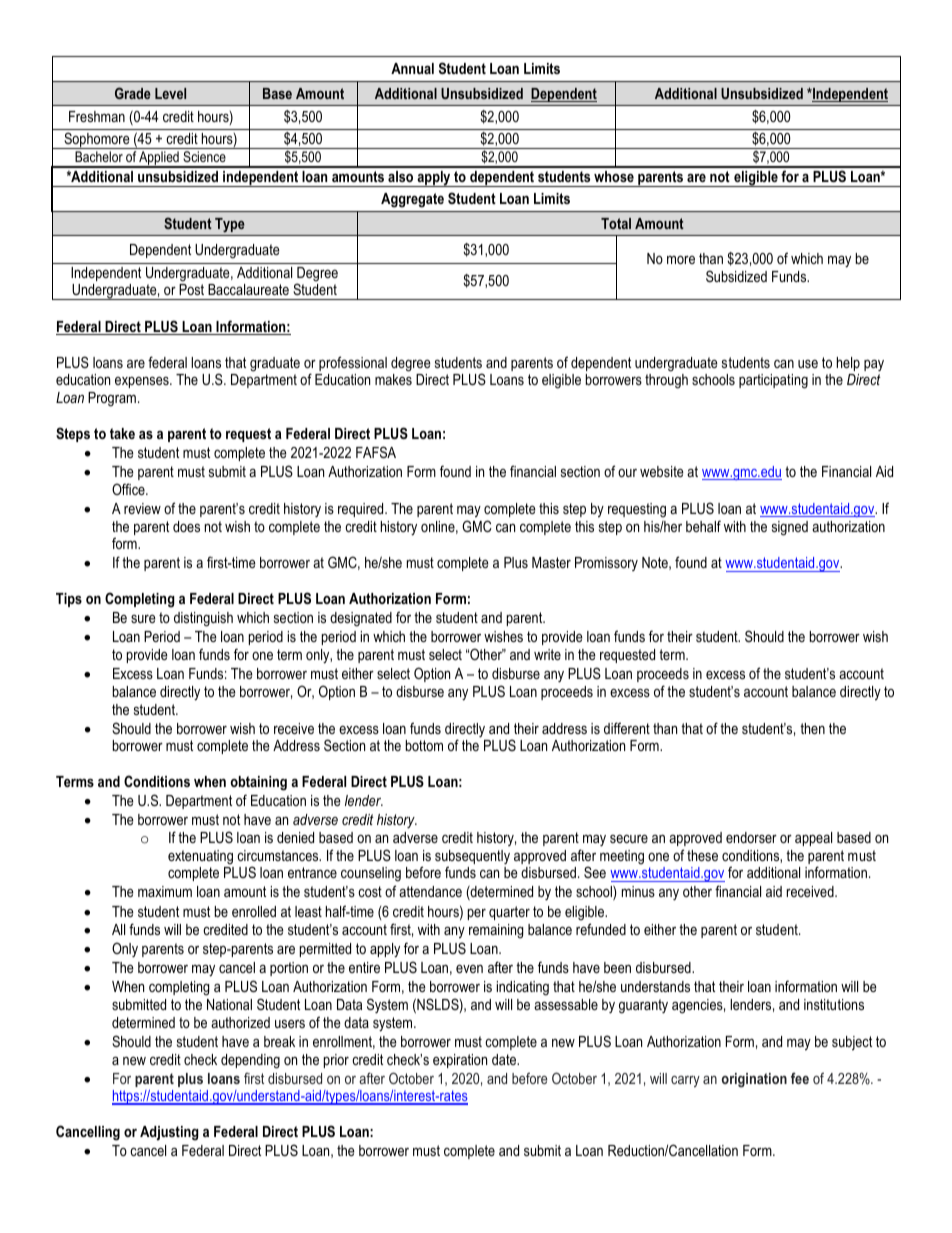 The image size is (952, 1233). I want to click on Total, so click(616, 223).
